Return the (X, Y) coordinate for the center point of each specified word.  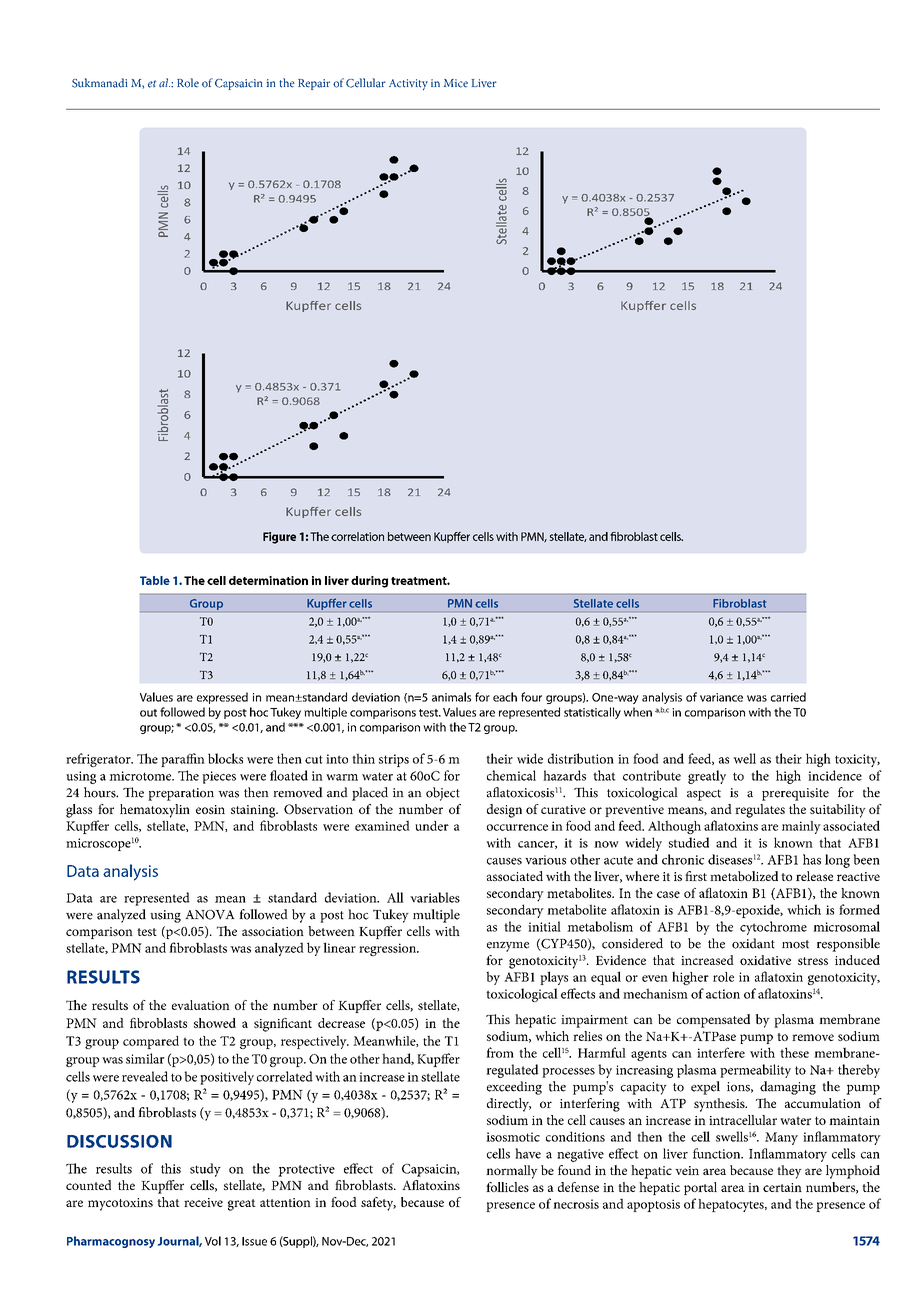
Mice (456, 83)
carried (788, 697)
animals (451, 697)
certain (782, 1187)
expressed (222, 698)
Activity (408, 84)
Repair (314, 84)
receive (203, 1202)
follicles (507, 1187)
